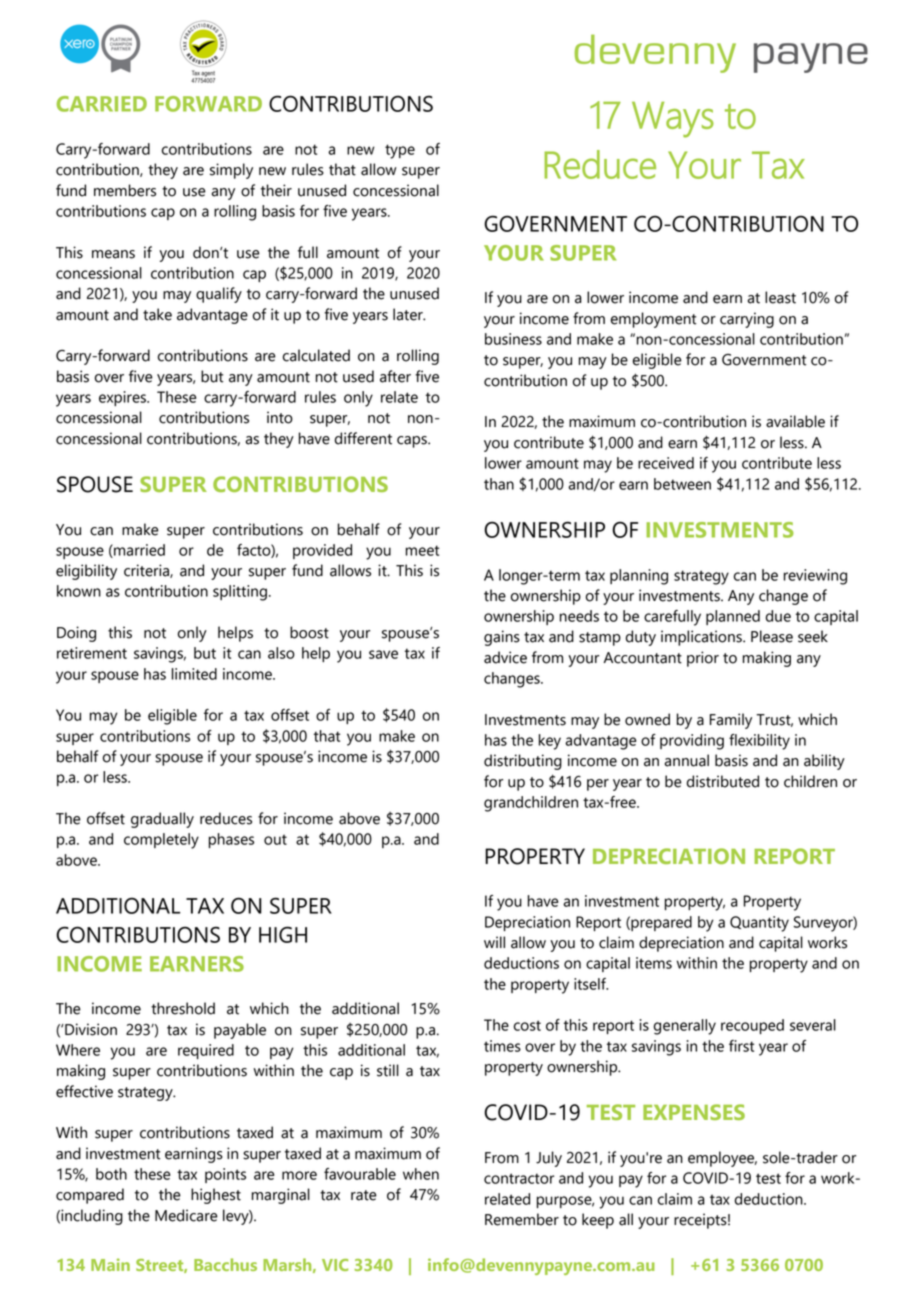 This image has width=924, height=1308. I want to click on advice, so click(505, 657).
